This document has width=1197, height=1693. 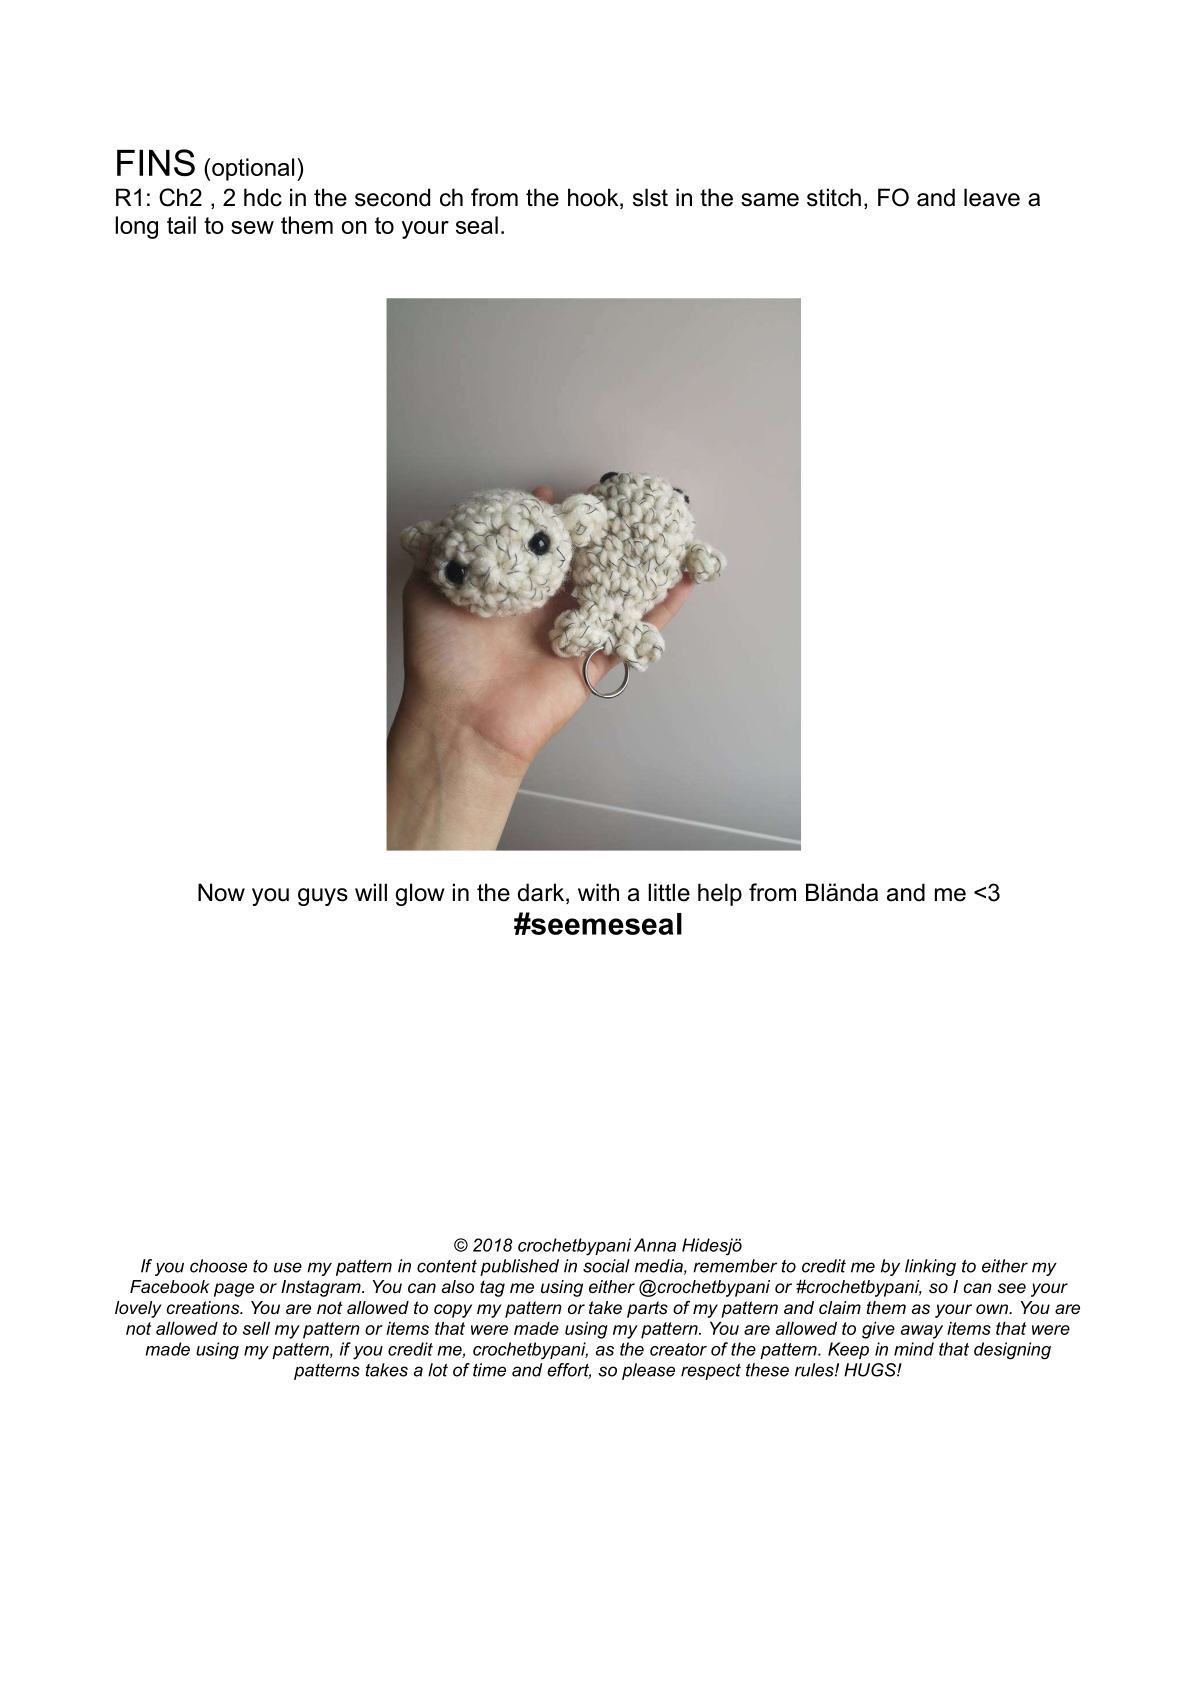 What do you see at coordinates (392, 197) in the document?
I see `second` at bounding box center [392, 197].
